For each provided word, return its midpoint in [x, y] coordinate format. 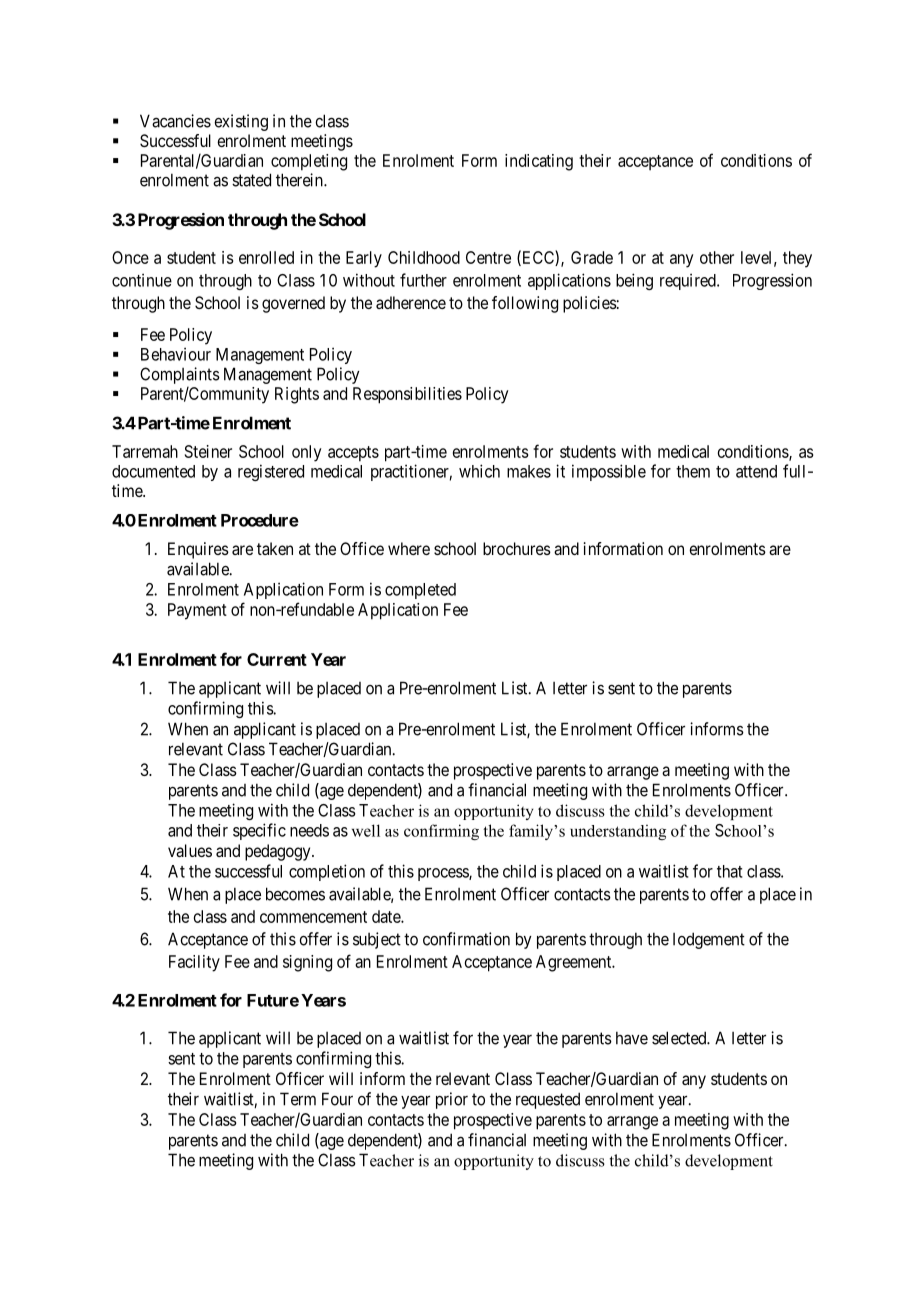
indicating [539, 162]
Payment [197, 611]
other [717, 257]
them [693, 471]
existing [241, 122]
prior [452, 1100]
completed [420, 591]
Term [298, 1099]
